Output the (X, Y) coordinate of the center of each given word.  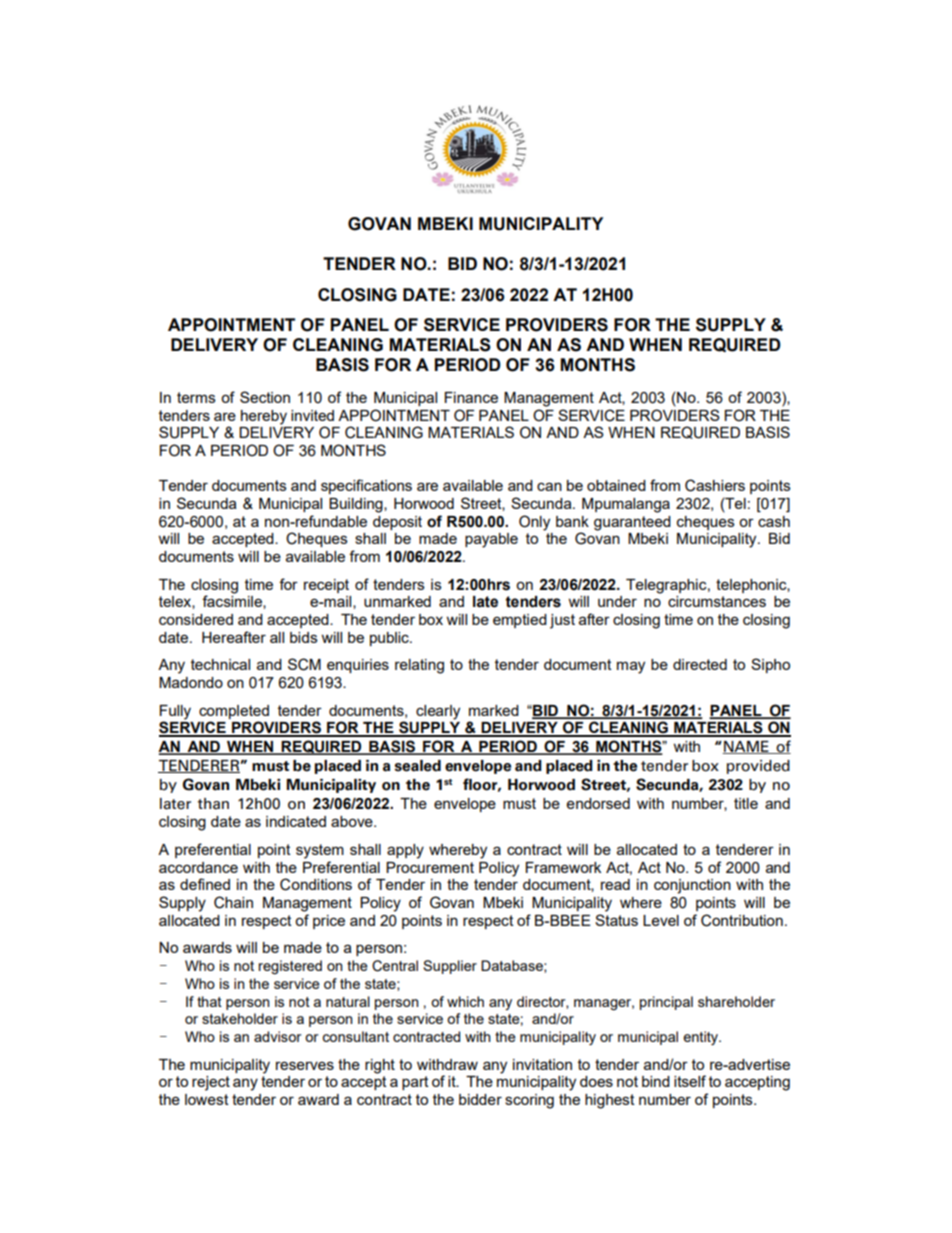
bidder (480, 1099)
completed (234, 712)
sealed (417, 766)
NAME (747, 747)
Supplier (450, 967)
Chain (233, 902)
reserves (305, 1065)
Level (661, 920)
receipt (326, 586)
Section (265, 397)
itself (690, 1081)
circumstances (717, 601)
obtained (616, 485)
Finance (471, 397)
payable (491, 540)
